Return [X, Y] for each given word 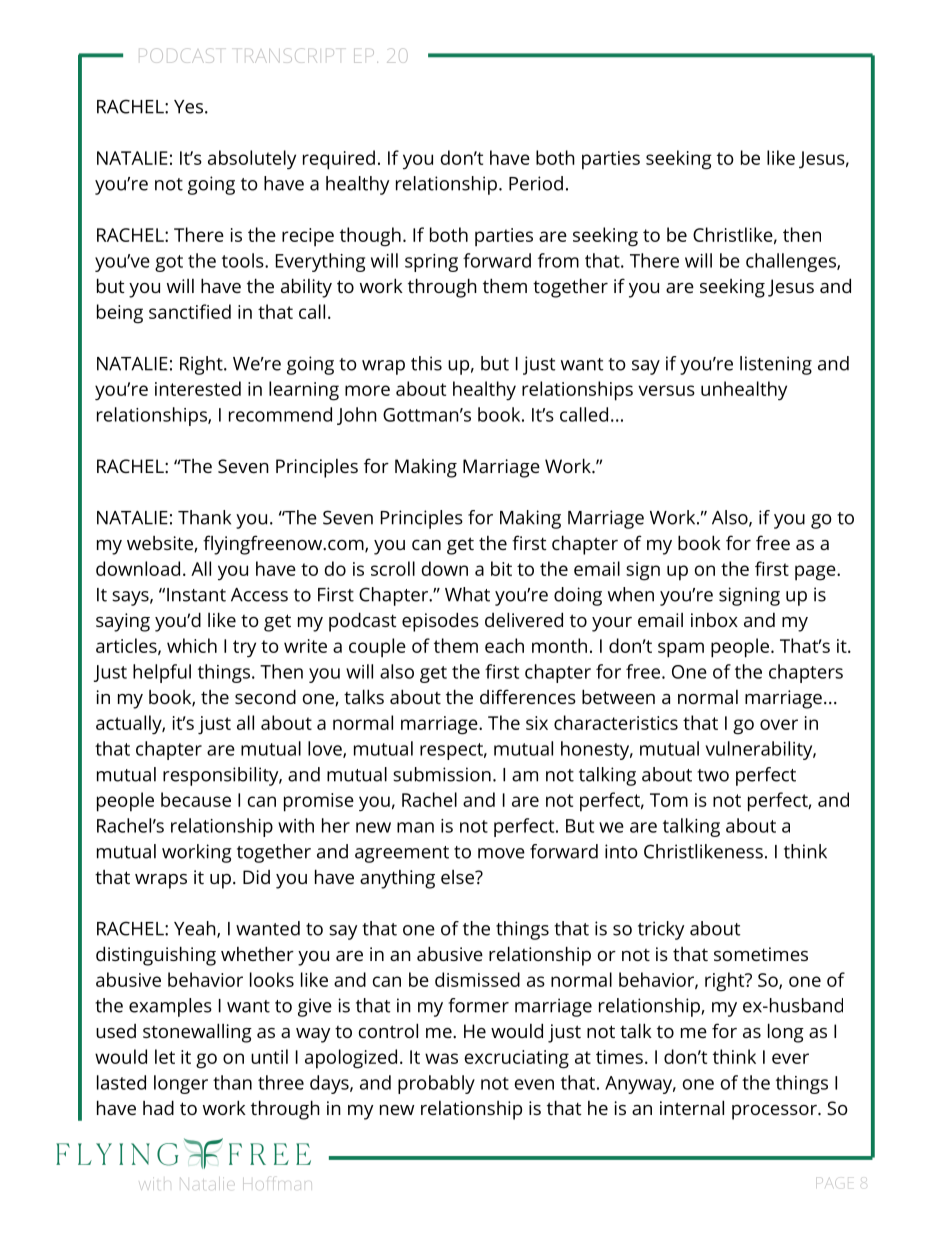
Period [536, 183]
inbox [714, 620]
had [158, 1107]
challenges [792, 262]
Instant [196, 595]
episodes [440, 622]
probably [436, 1084]
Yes [188, 107]
